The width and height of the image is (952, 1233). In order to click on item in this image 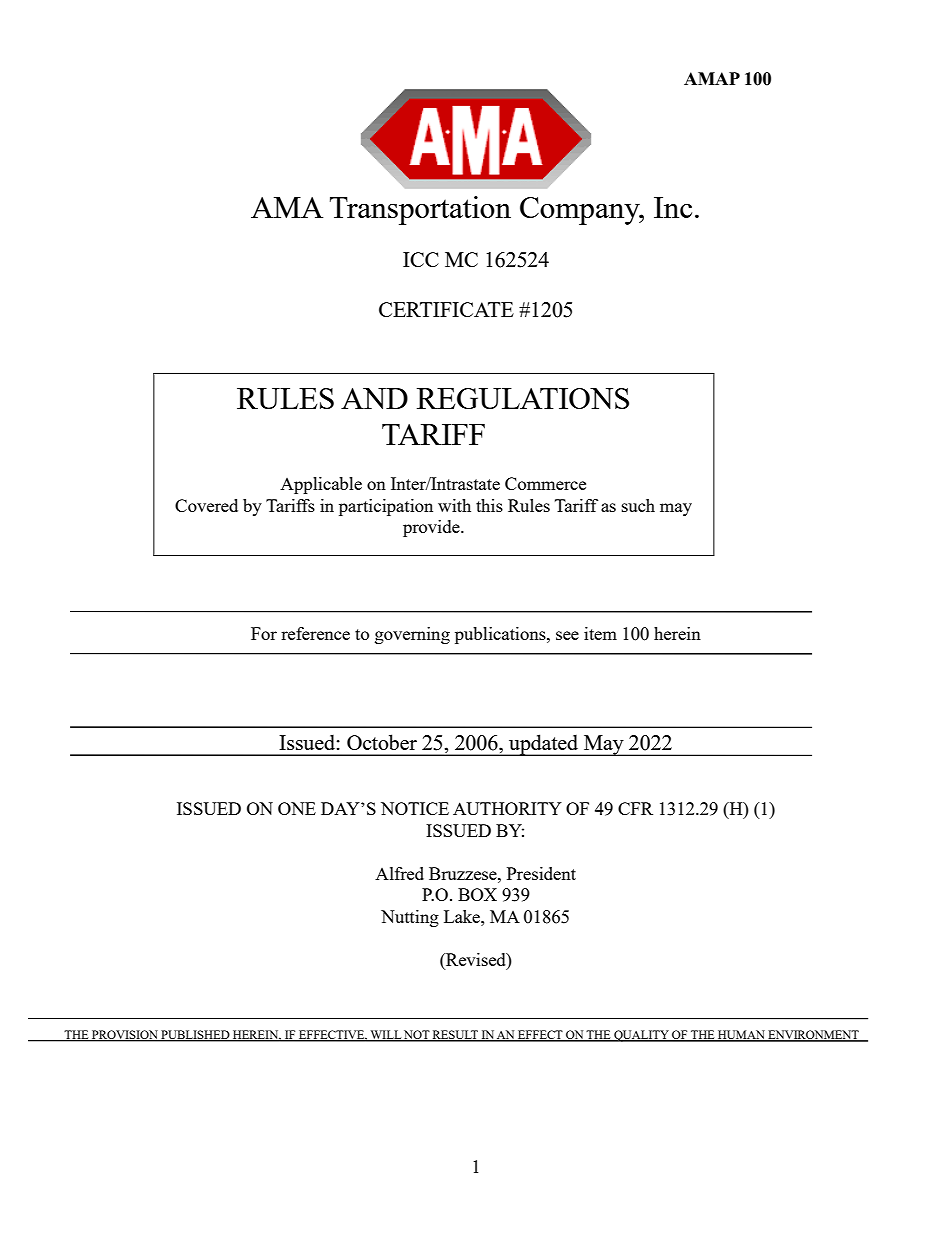, I will do `click(600, 633)`.
